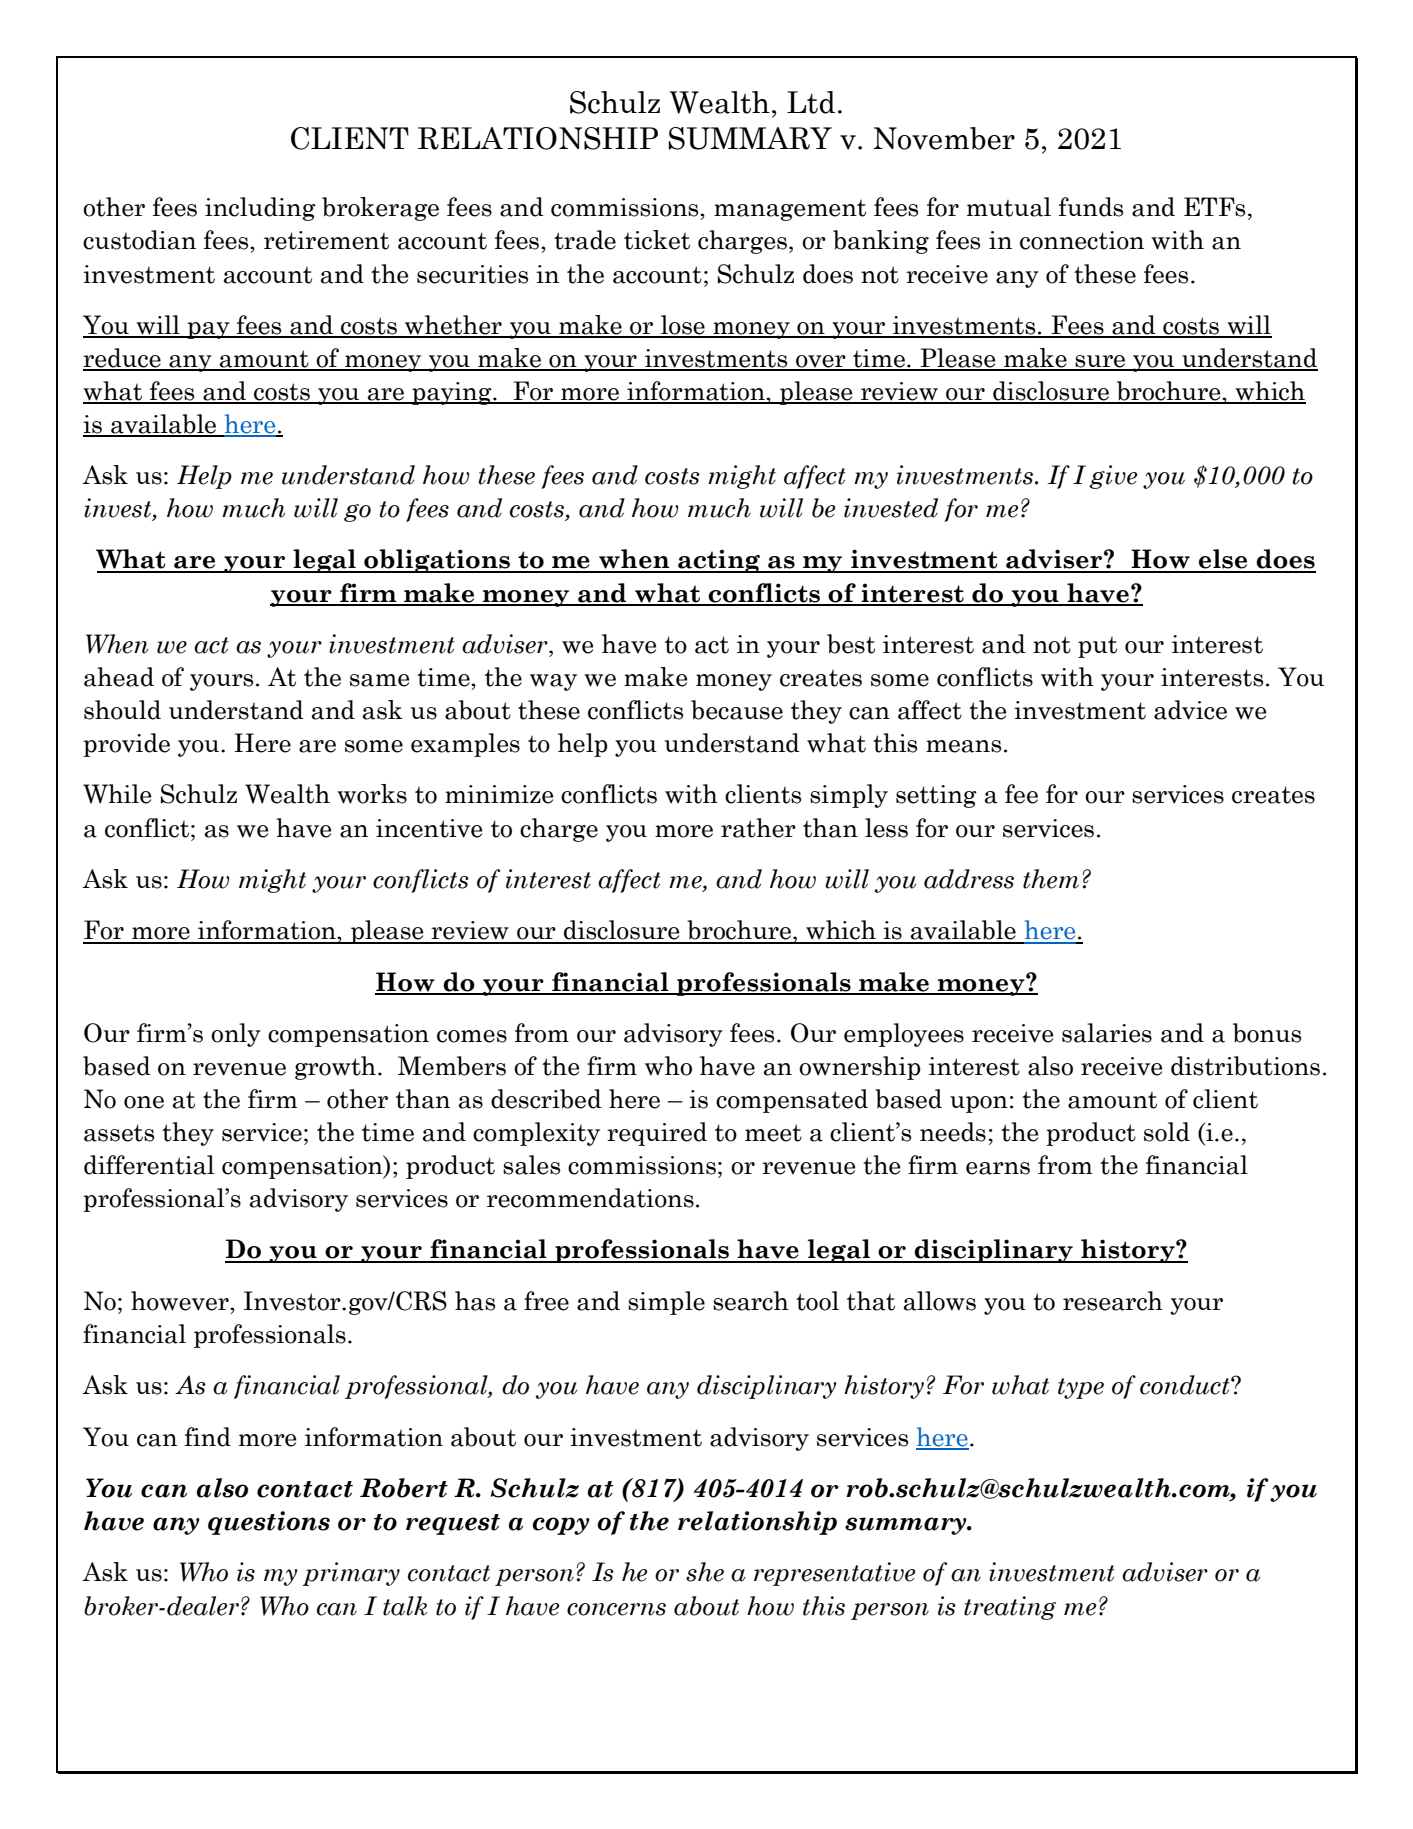 This page has height=1829, width=1413. I want to click on rather, so click(758, 828).
